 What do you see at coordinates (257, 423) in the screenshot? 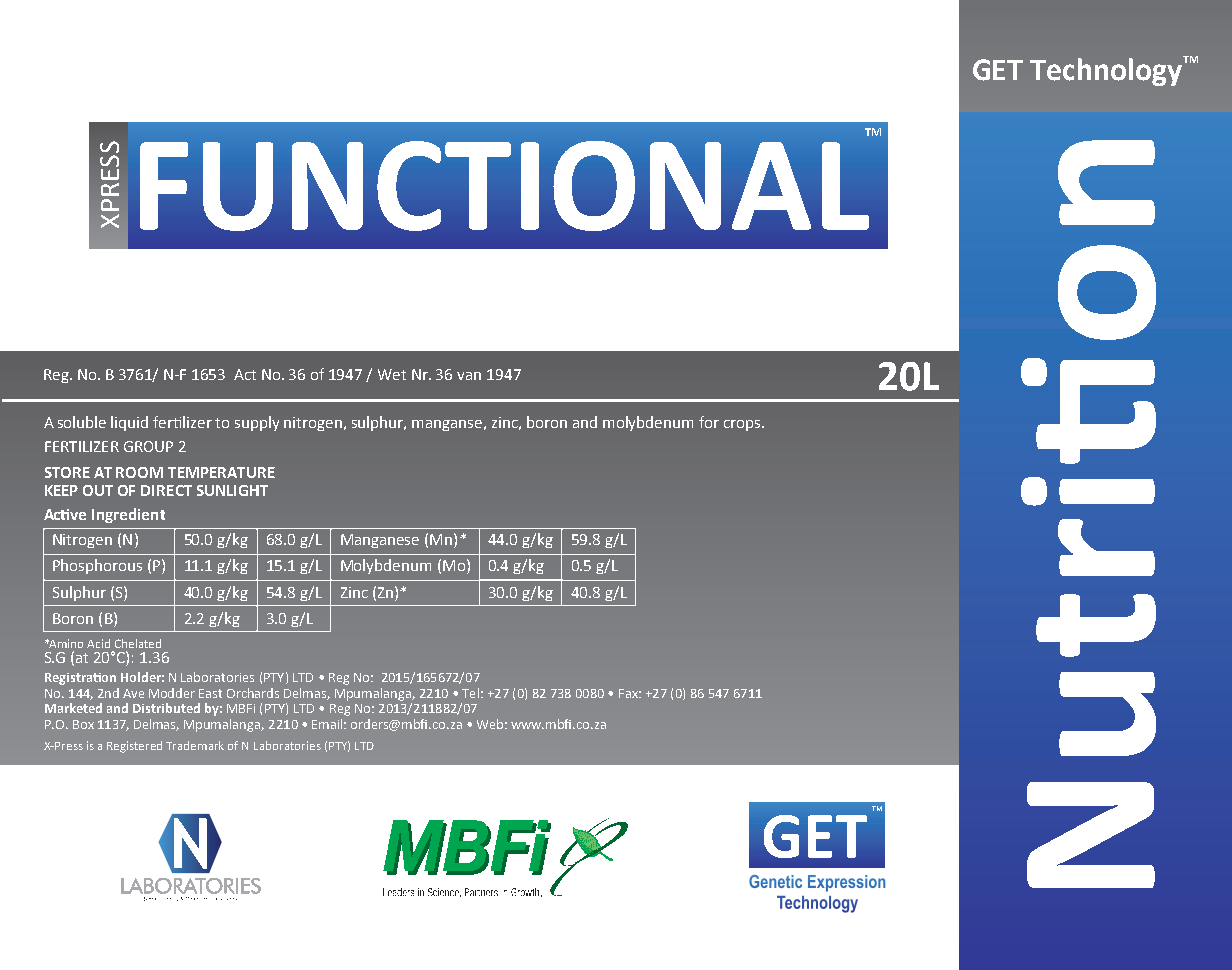
I see `supply` at bounding box center [257, 423].
